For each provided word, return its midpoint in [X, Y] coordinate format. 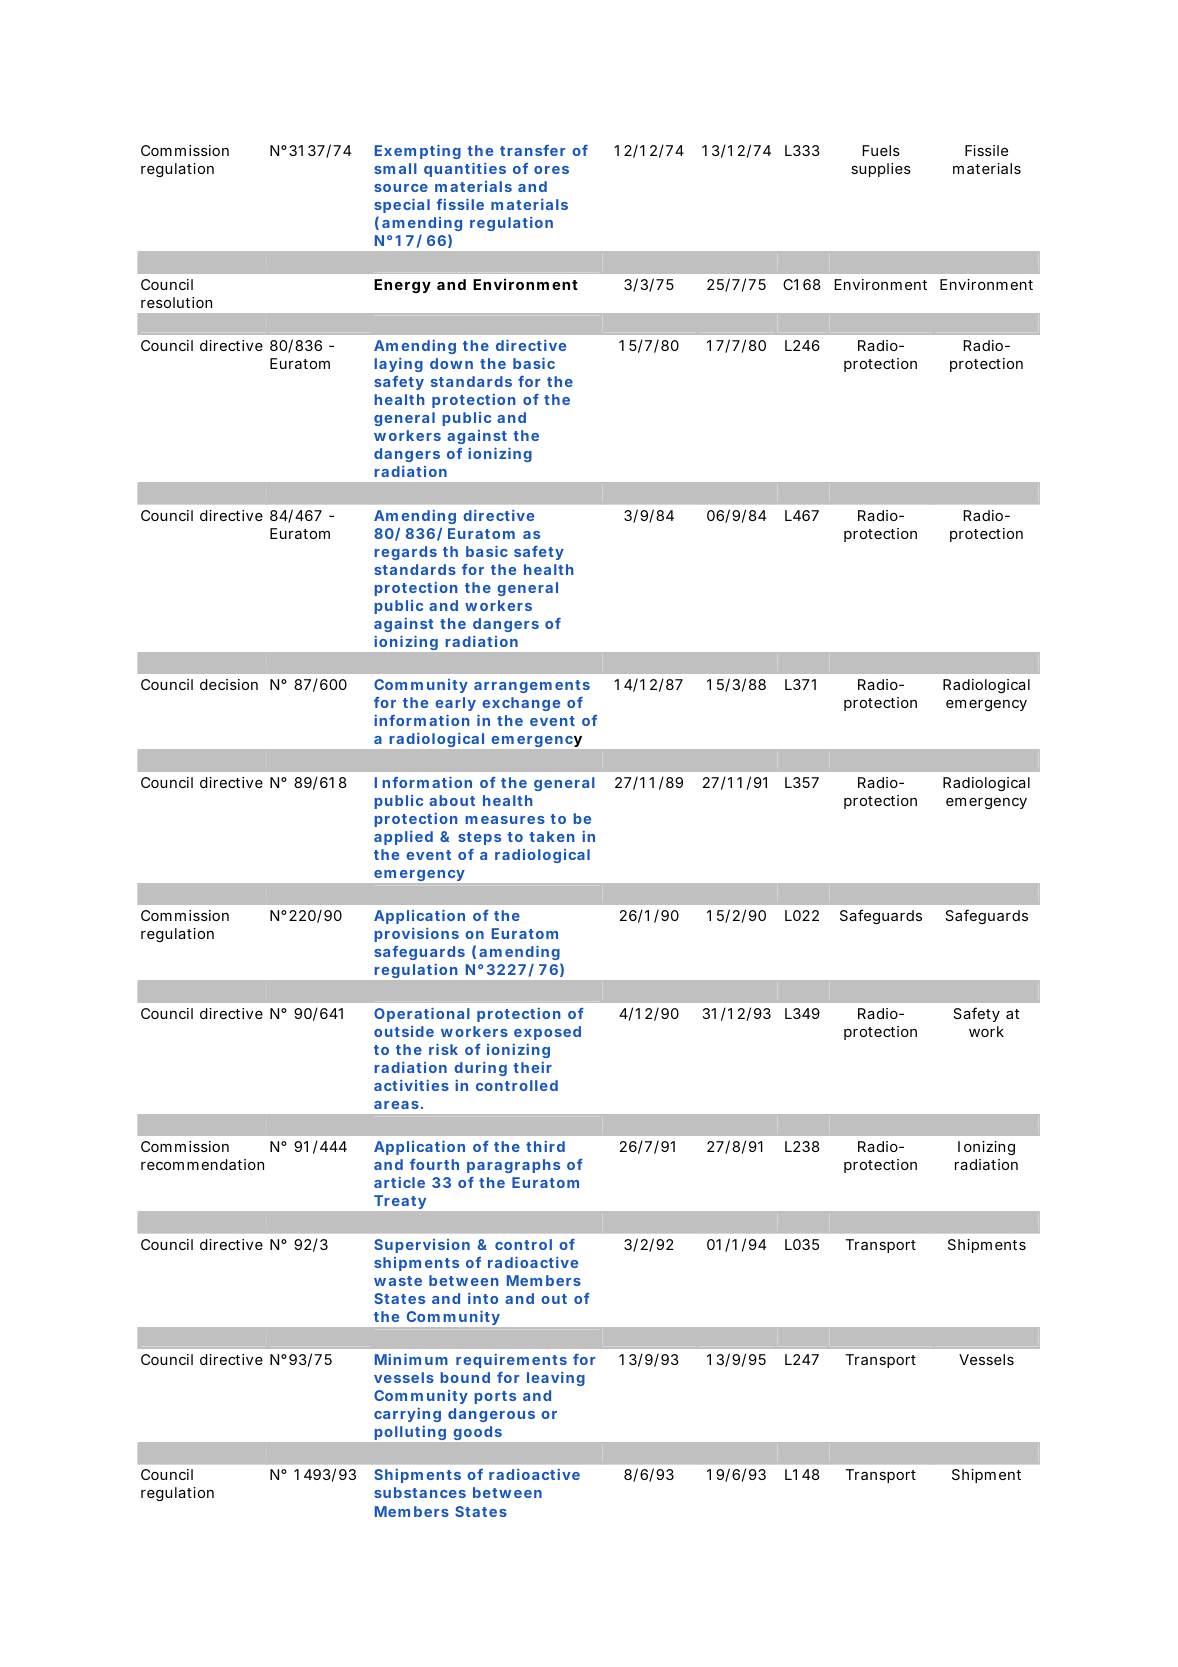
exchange [521, 704]
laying [398, 365]
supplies [881, 170]
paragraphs [513, 1166]
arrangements [532, 686]
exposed [547, 1033]
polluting [410, 1433]
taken [552, 836]
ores [551, 170]
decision [229, 684]
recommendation [202, 1164]
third [545, 1146]
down [451, 363]
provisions [416, 935]
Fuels [881, 150]
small [395, 168]
